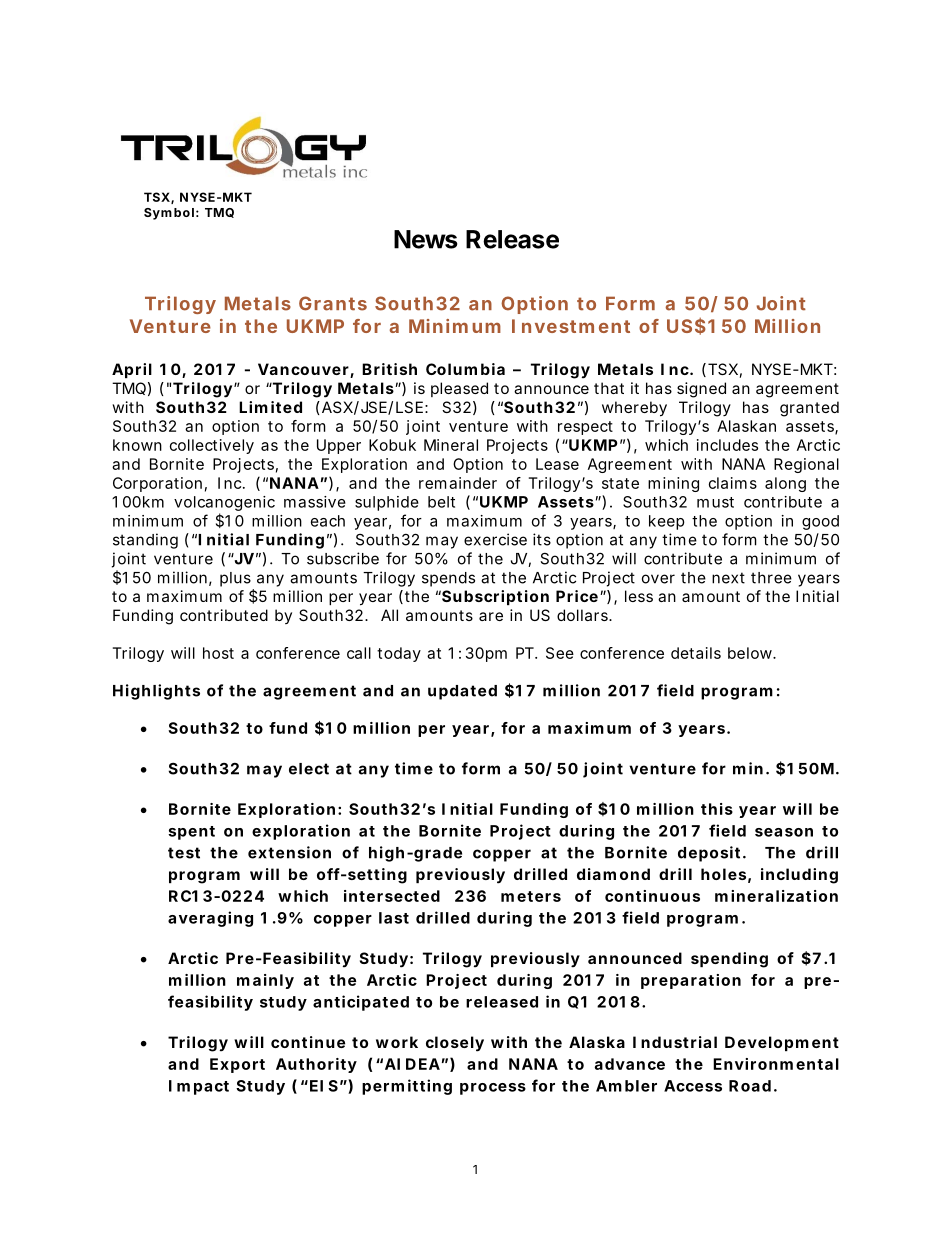  Describe the element at coordinates (491, 616) in the page. I see `are` at that location.
